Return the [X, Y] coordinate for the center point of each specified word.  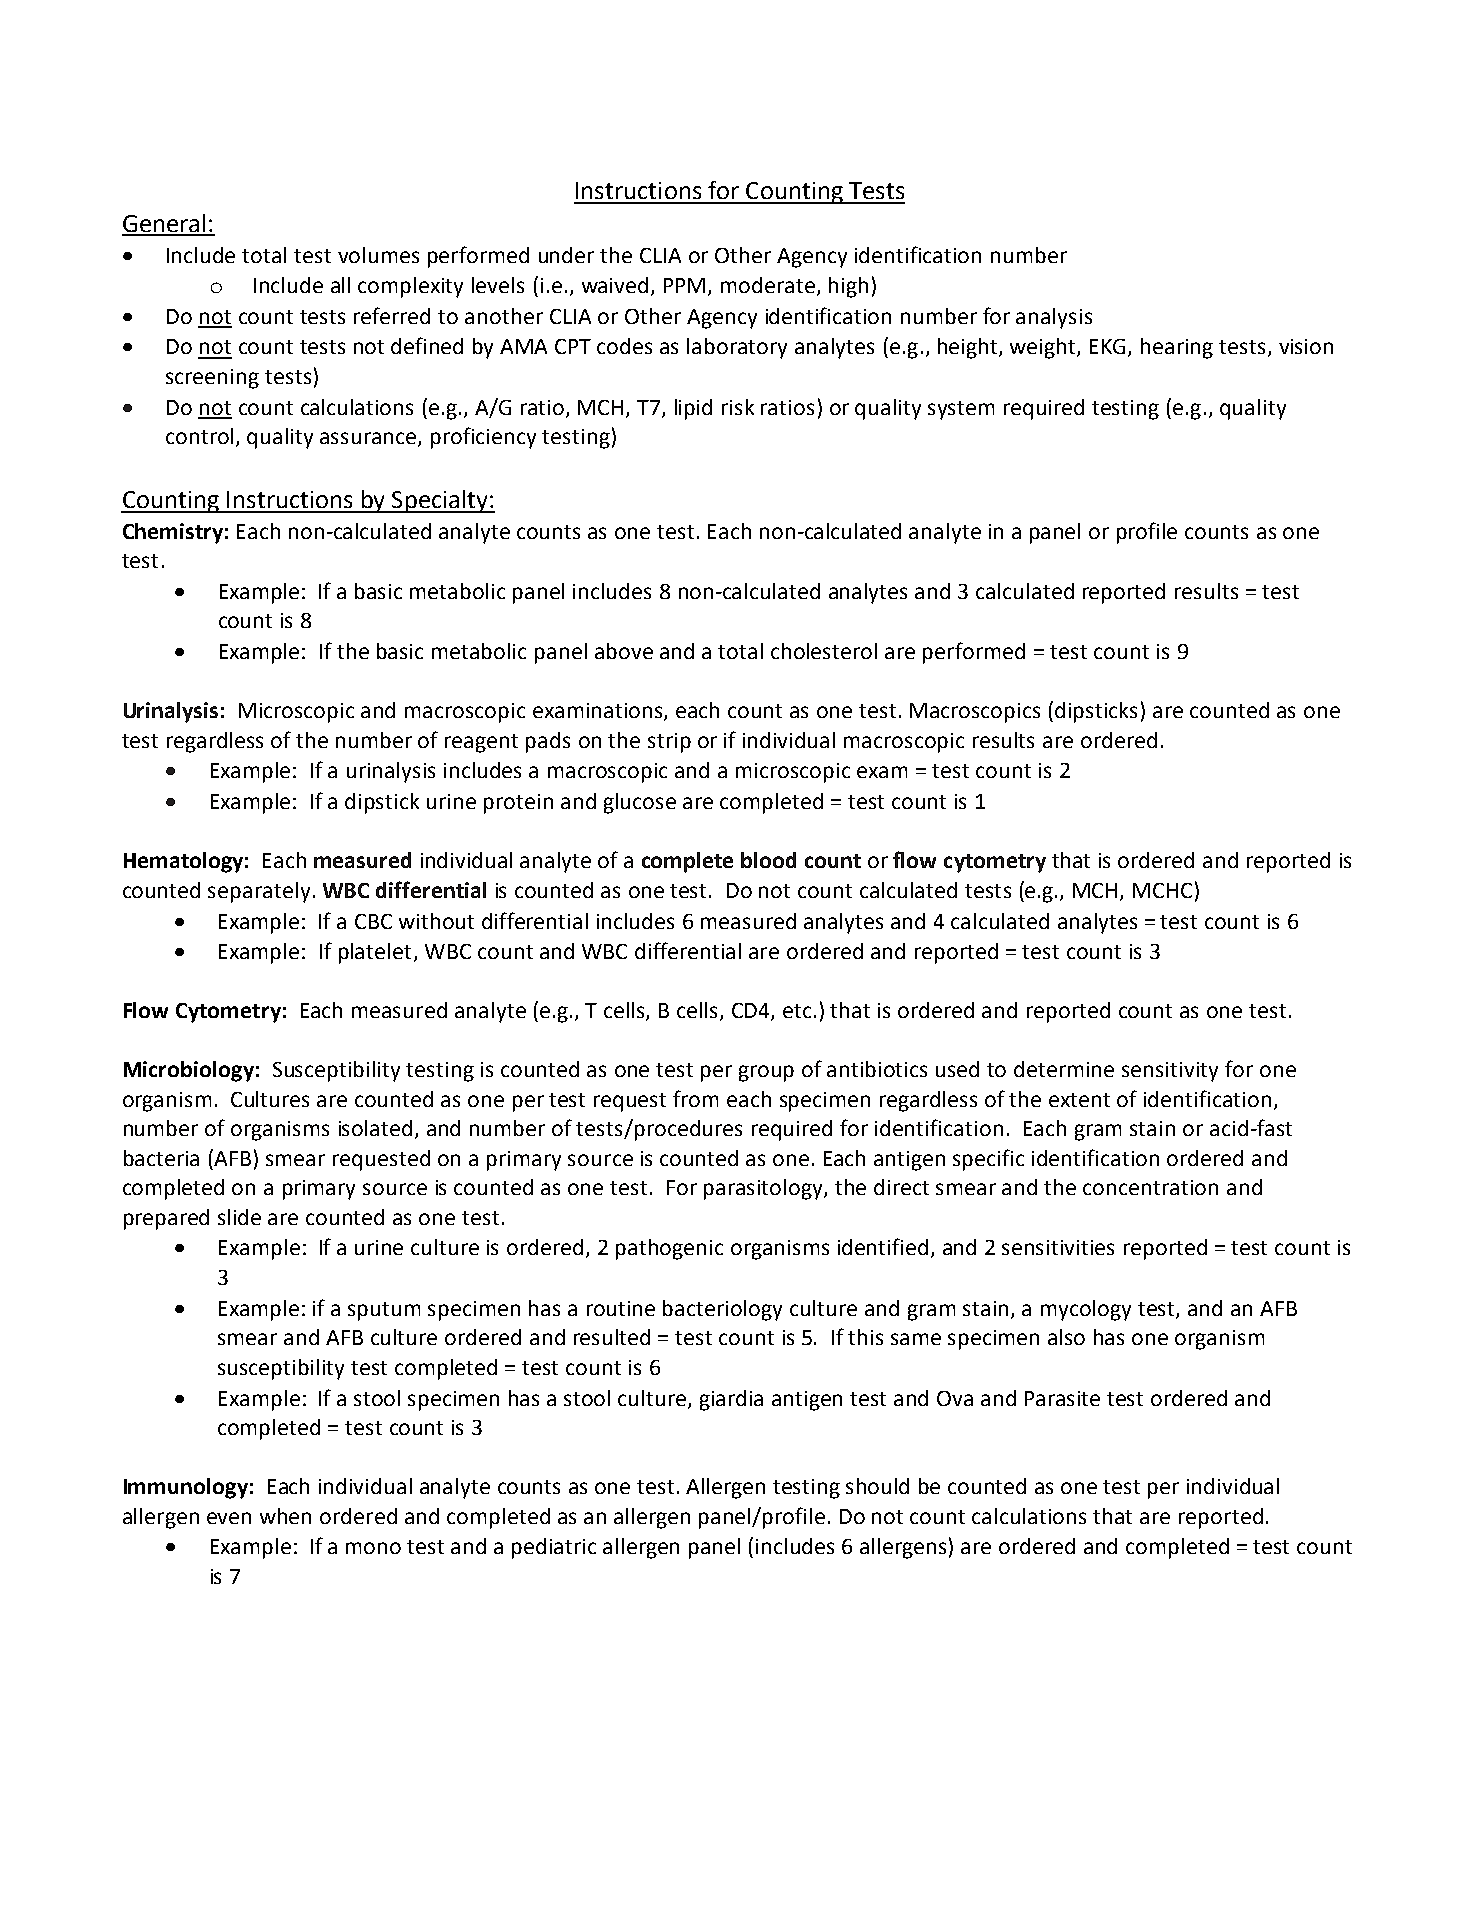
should [877, 1486]
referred [392, 315]
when [285, 1516]
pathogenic [669, 1249]
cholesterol [824, 651]
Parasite [1062, 1398]
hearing [1177, 348]
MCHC [1162, 890]
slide [239, 1217]
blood [768, 860]
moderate [768, 285]
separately [259, 892]
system [961, 410]
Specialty [440, 501]
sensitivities [1058, 1247]
